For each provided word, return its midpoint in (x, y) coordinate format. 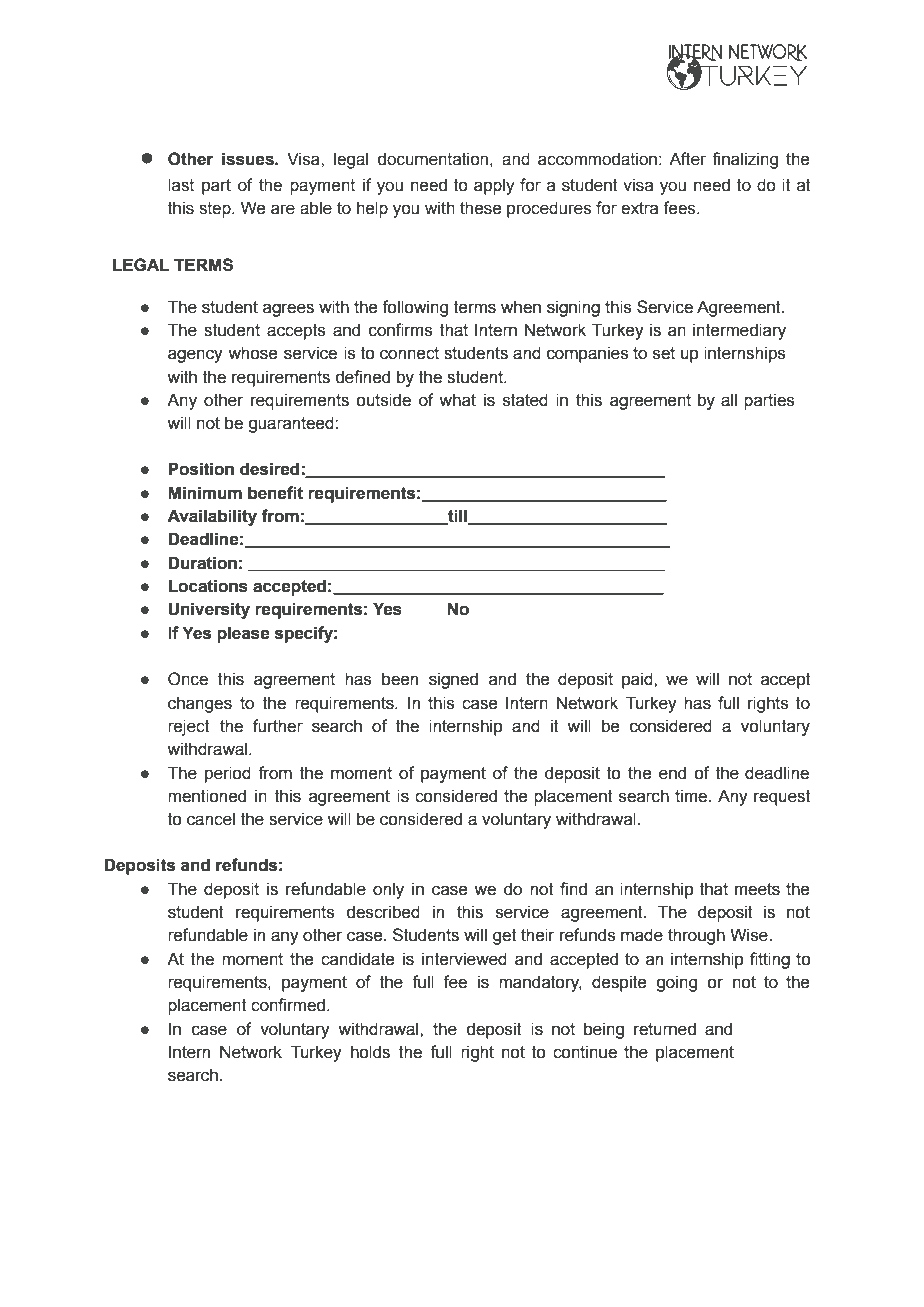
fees (680, 208)
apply (494, 186)
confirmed (288, 1005)
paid (638, 680)
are (283, 209)
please (243, 634)
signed (453, 680)
